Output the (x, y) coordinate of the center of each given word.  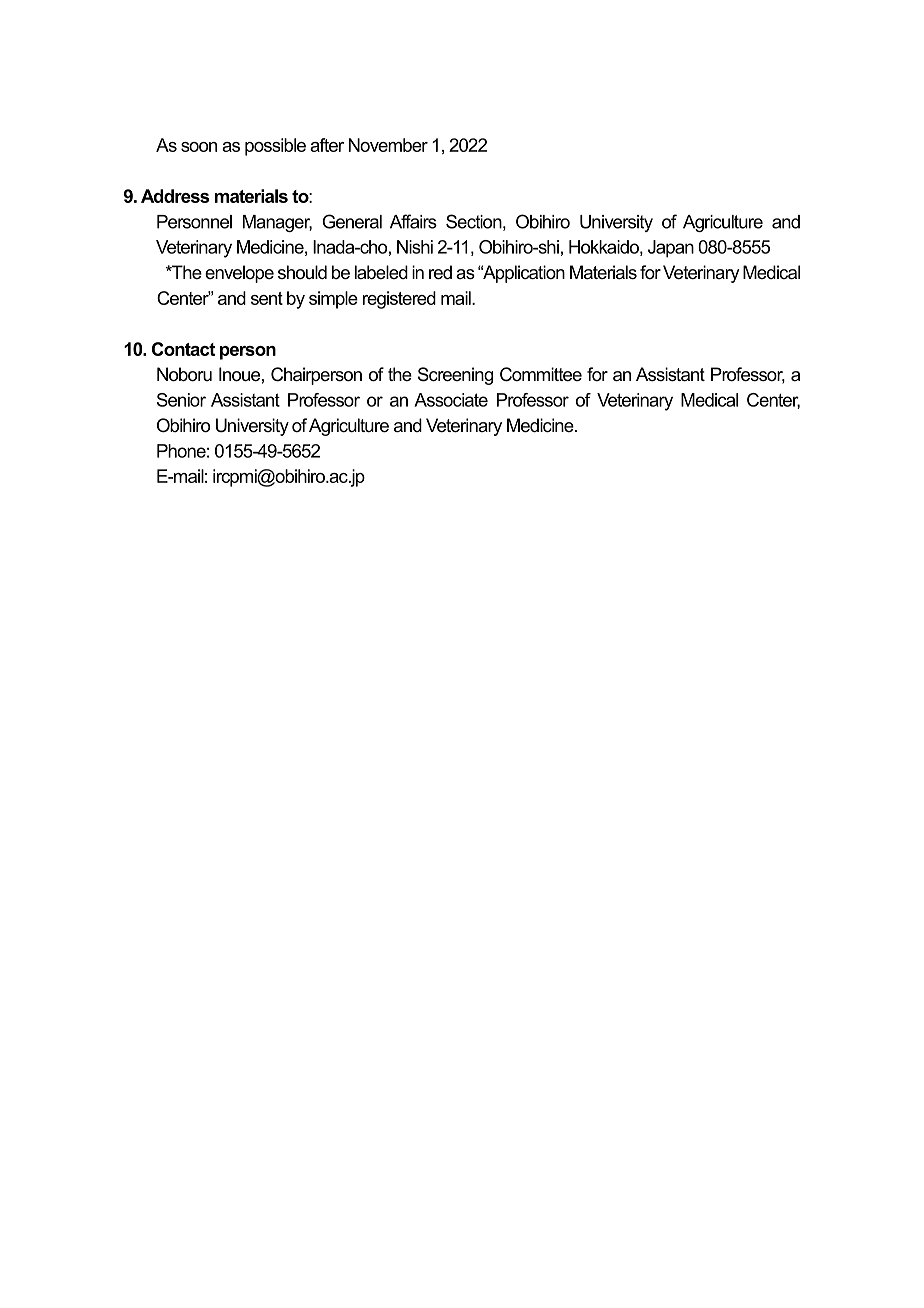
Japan (671, 249)
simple (333, 300)
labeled (381, 272)
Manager (277, 223)
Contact (183, 349)
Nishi (415, 247)
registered (399, 300)
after (327, 145)
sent (267, 298)
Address (175, 196)
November (388, 145)
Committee (541, 374)
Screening (455, 376)
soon (199, 147)
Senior (181, 400)
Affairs (413, 221)
